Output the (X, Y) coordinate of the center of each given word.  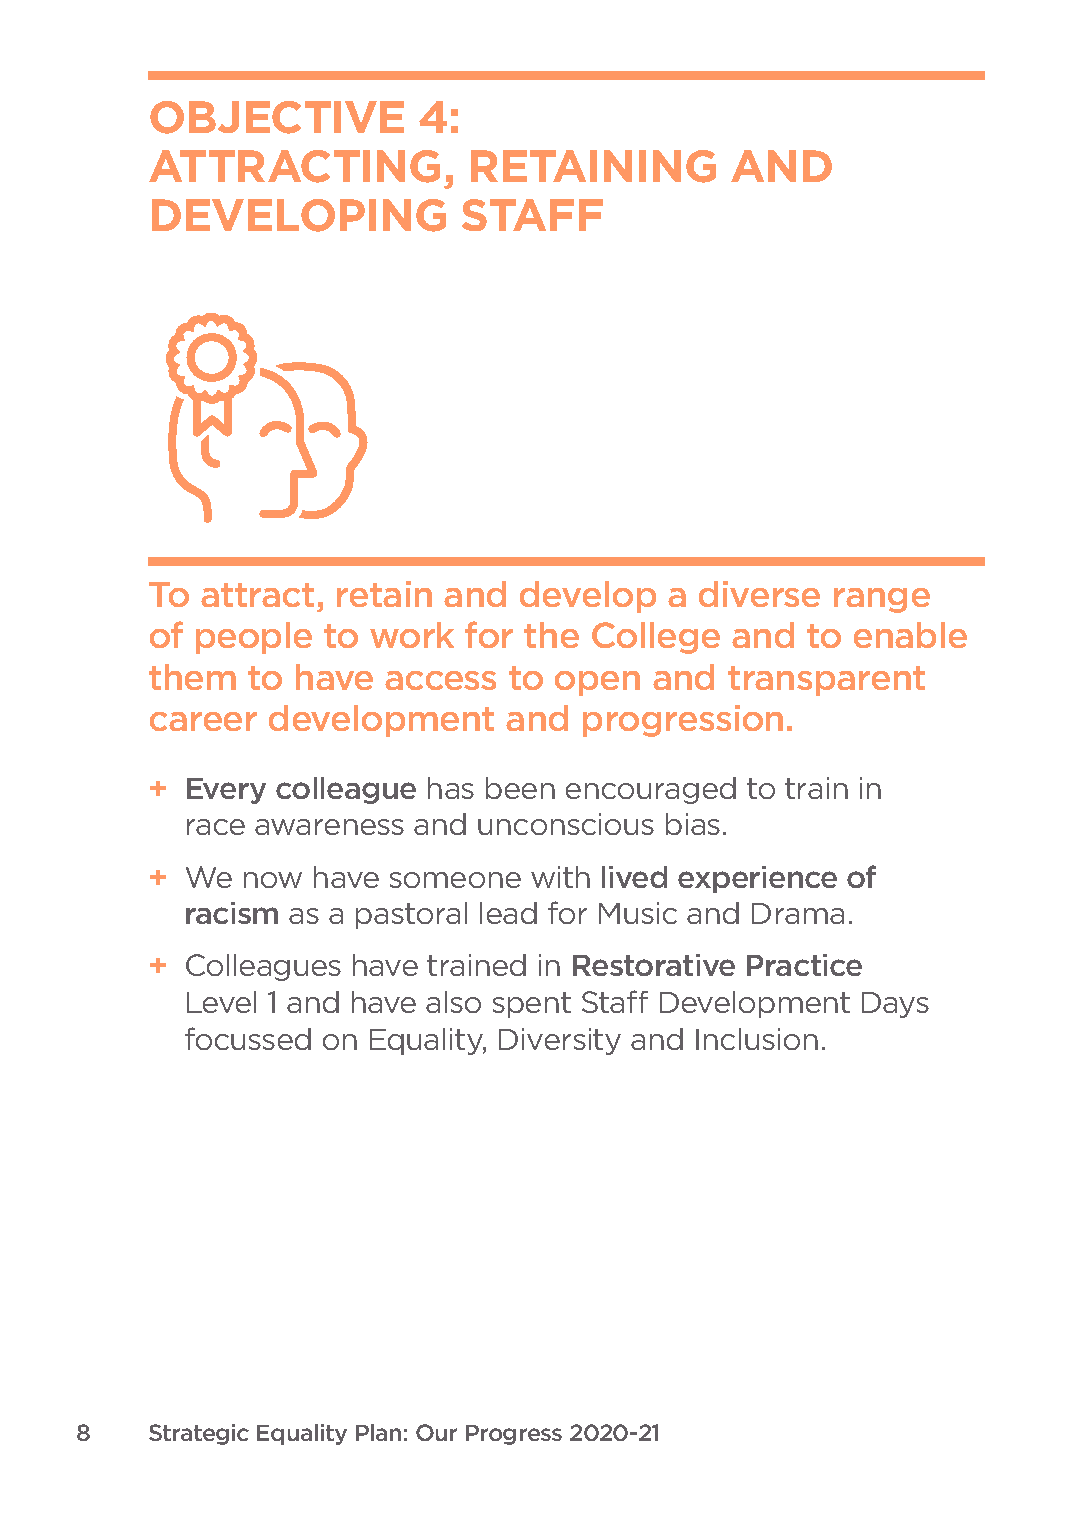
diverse (759, 594)
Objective (277, 117)
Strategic (199, 1434)
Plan (378, 1432)
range (882, 600)
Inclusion (757, 1039)
